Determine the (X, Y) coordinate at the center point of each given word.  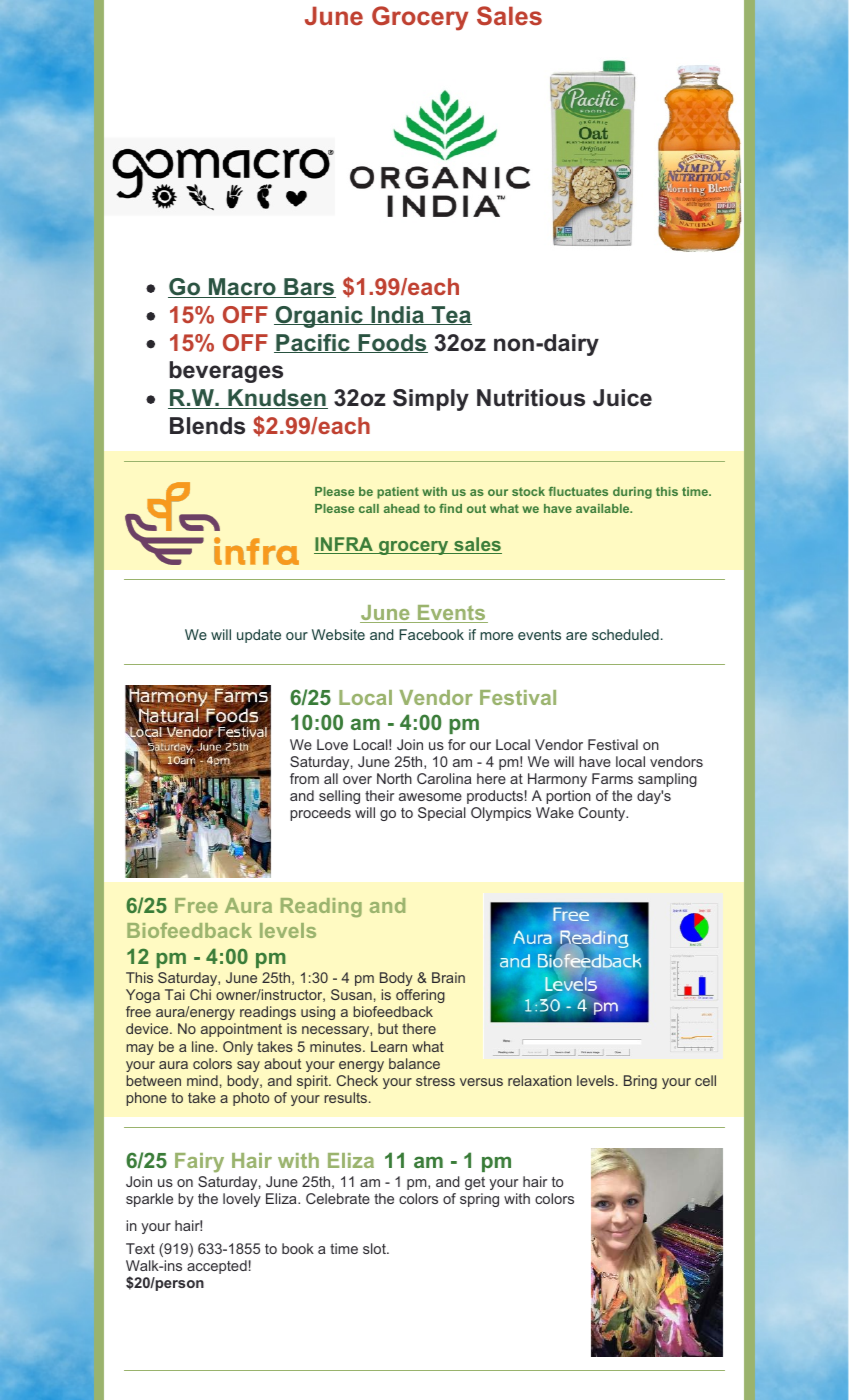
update (259, 636)
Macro (242, 288)
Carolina (444, 778)
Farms (612, 778)
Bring (640, 1082)
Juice (622, 398)
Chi (200, 994)
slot (375, 1248)
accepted (217, 1267)
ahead (401, 508)
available (604, 508)
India (397, 315)
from (304, 778)
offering (420, 996)
